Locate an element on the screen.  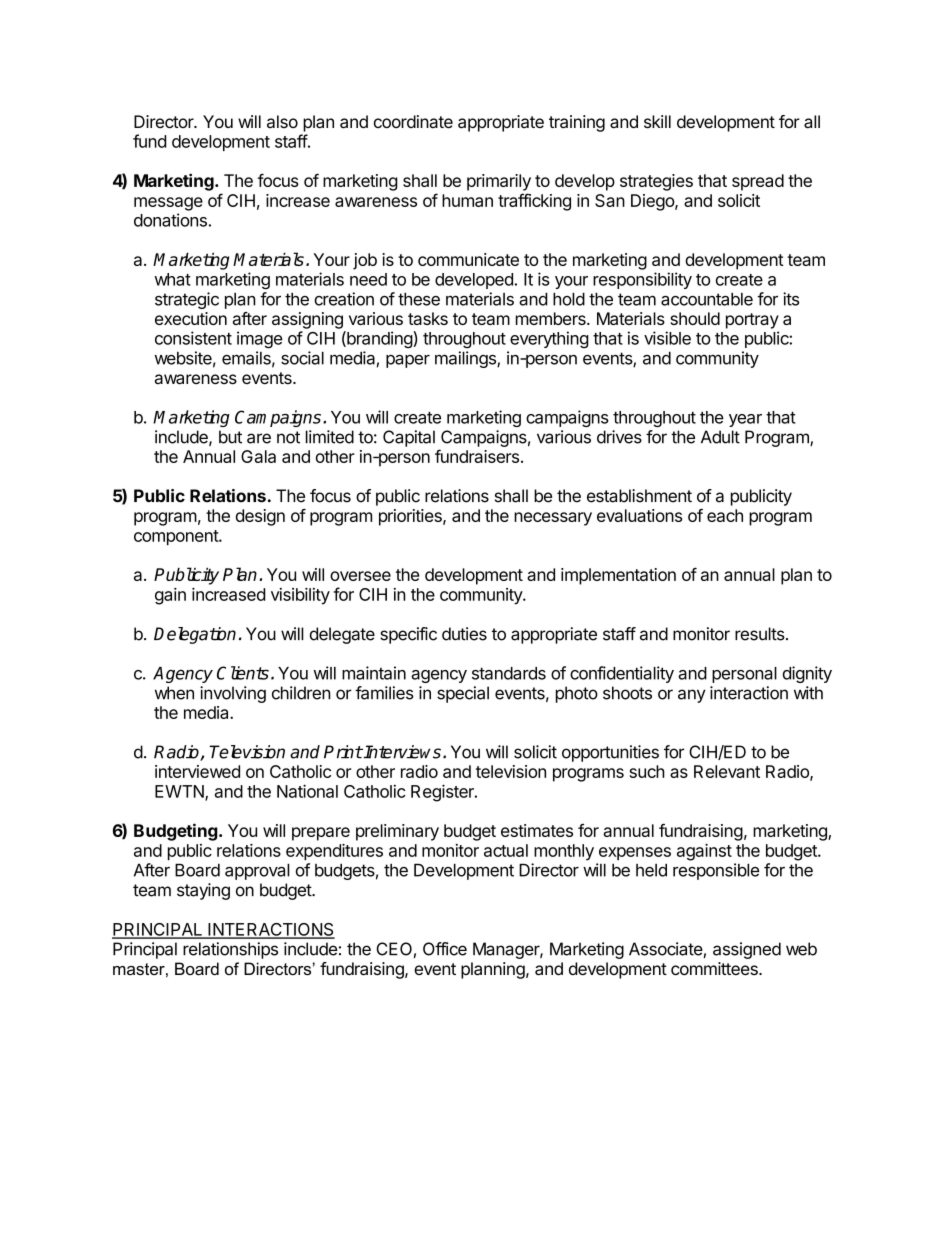
Office is located at coordinates (445, 949).
